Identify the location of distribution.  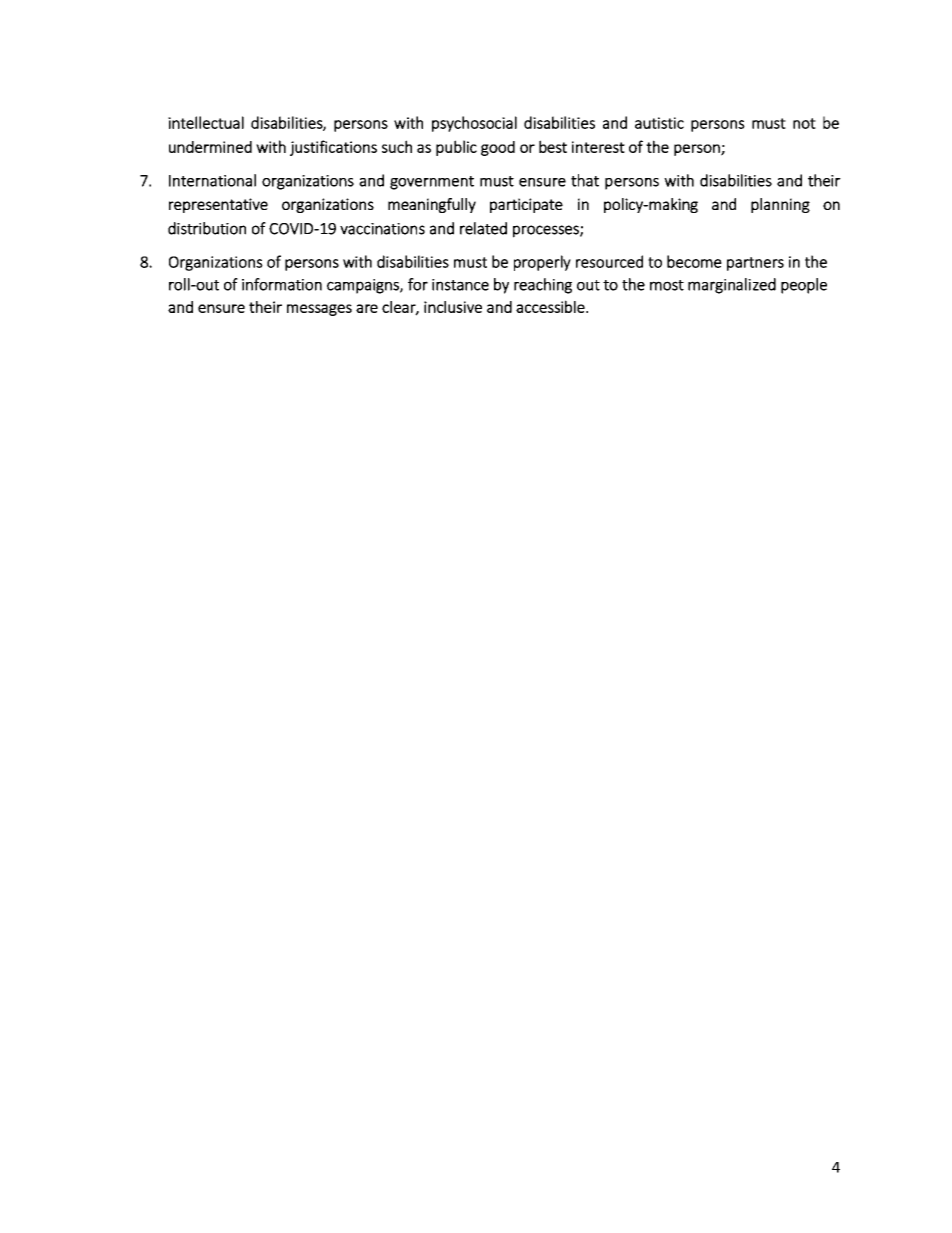
(207, 228).
